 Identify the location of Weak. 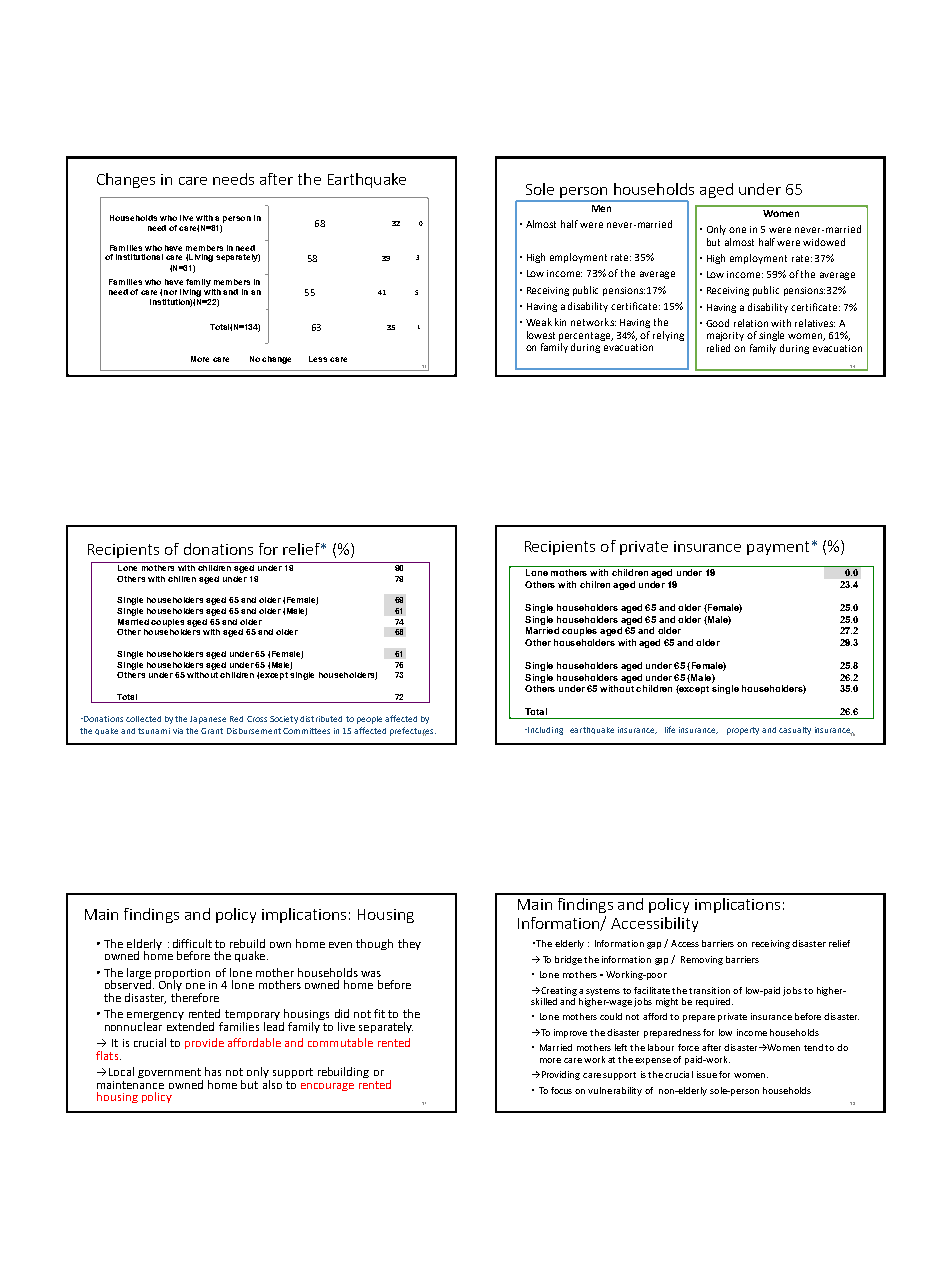
(539, 322).
